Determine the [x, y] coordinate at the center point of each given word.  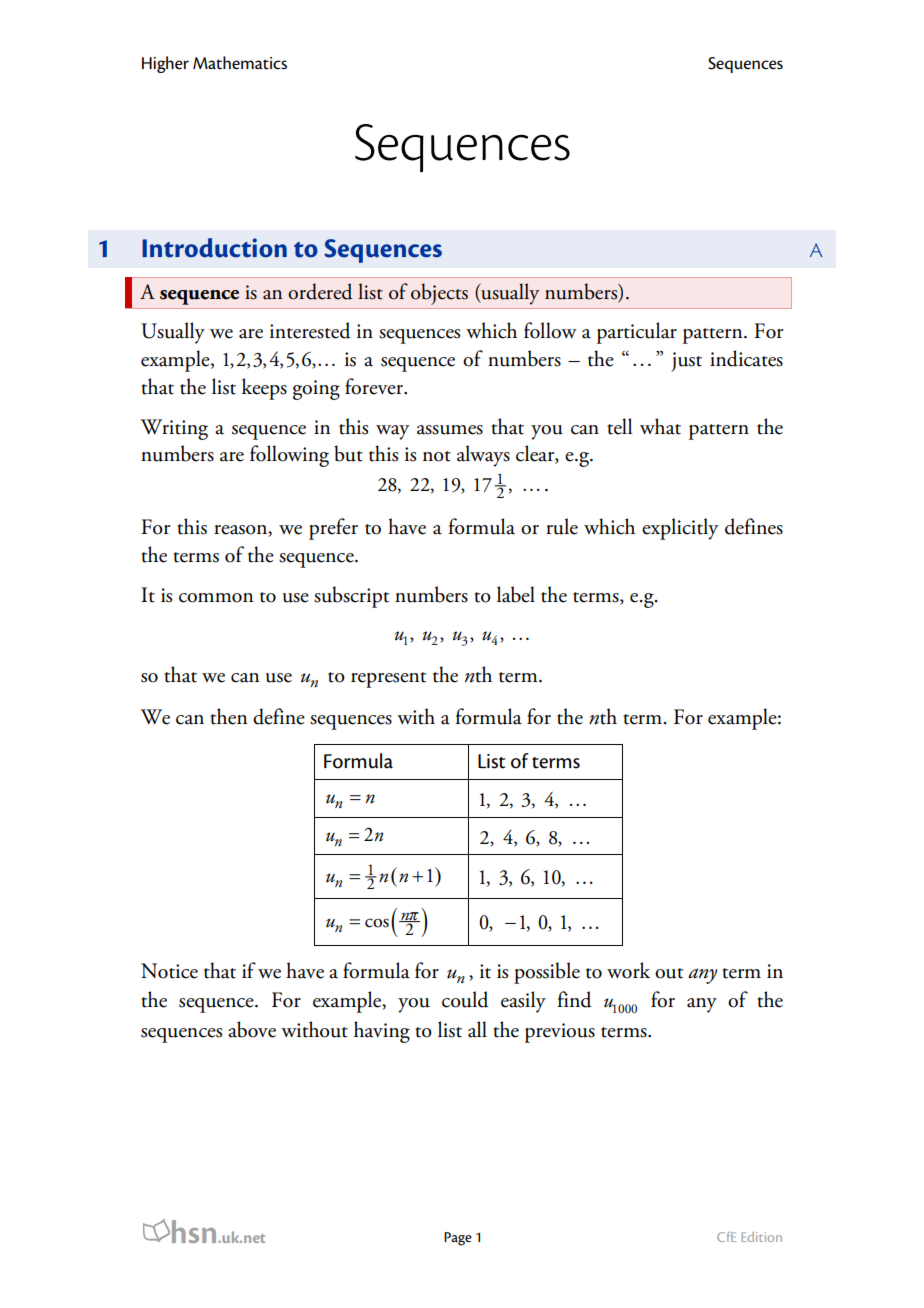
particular [637, 333]
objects [439, 294]
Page [458, 1239]
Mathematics [240, 63]
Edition [761, 1237]
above [252, 1029]
